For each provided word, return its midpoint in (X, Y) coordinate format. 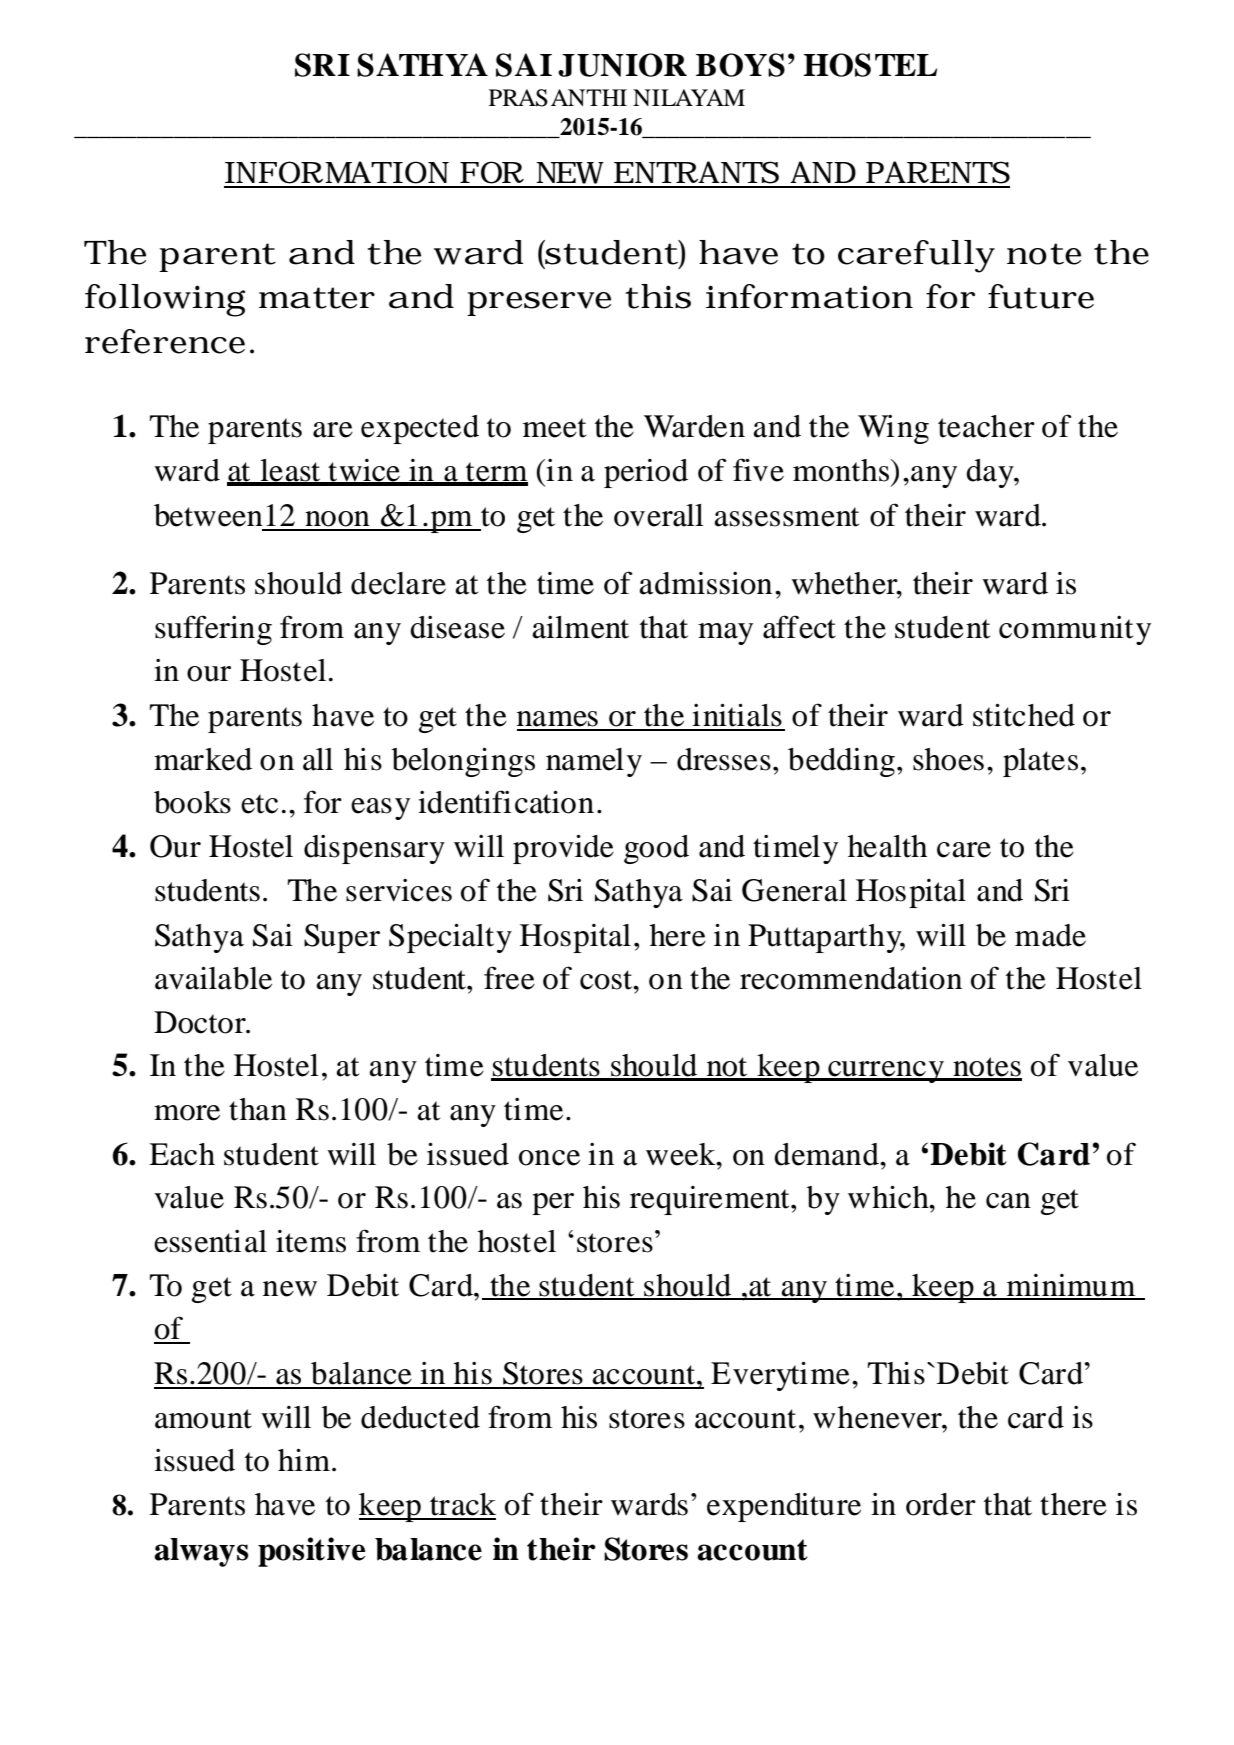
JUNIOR (622, 65)
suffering (213, 630)
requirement (711, 1200)
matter (317, 298)
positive (311, 1552)
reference (165, 341)
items (311, 1241)
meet (554, 428)
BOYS (740, 65)
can (1008, 1201)
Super (342, 938)
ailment (580, 627)
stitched (1024, 715)
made (1050, 935)
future (1041, 296)
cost (607, 980)
